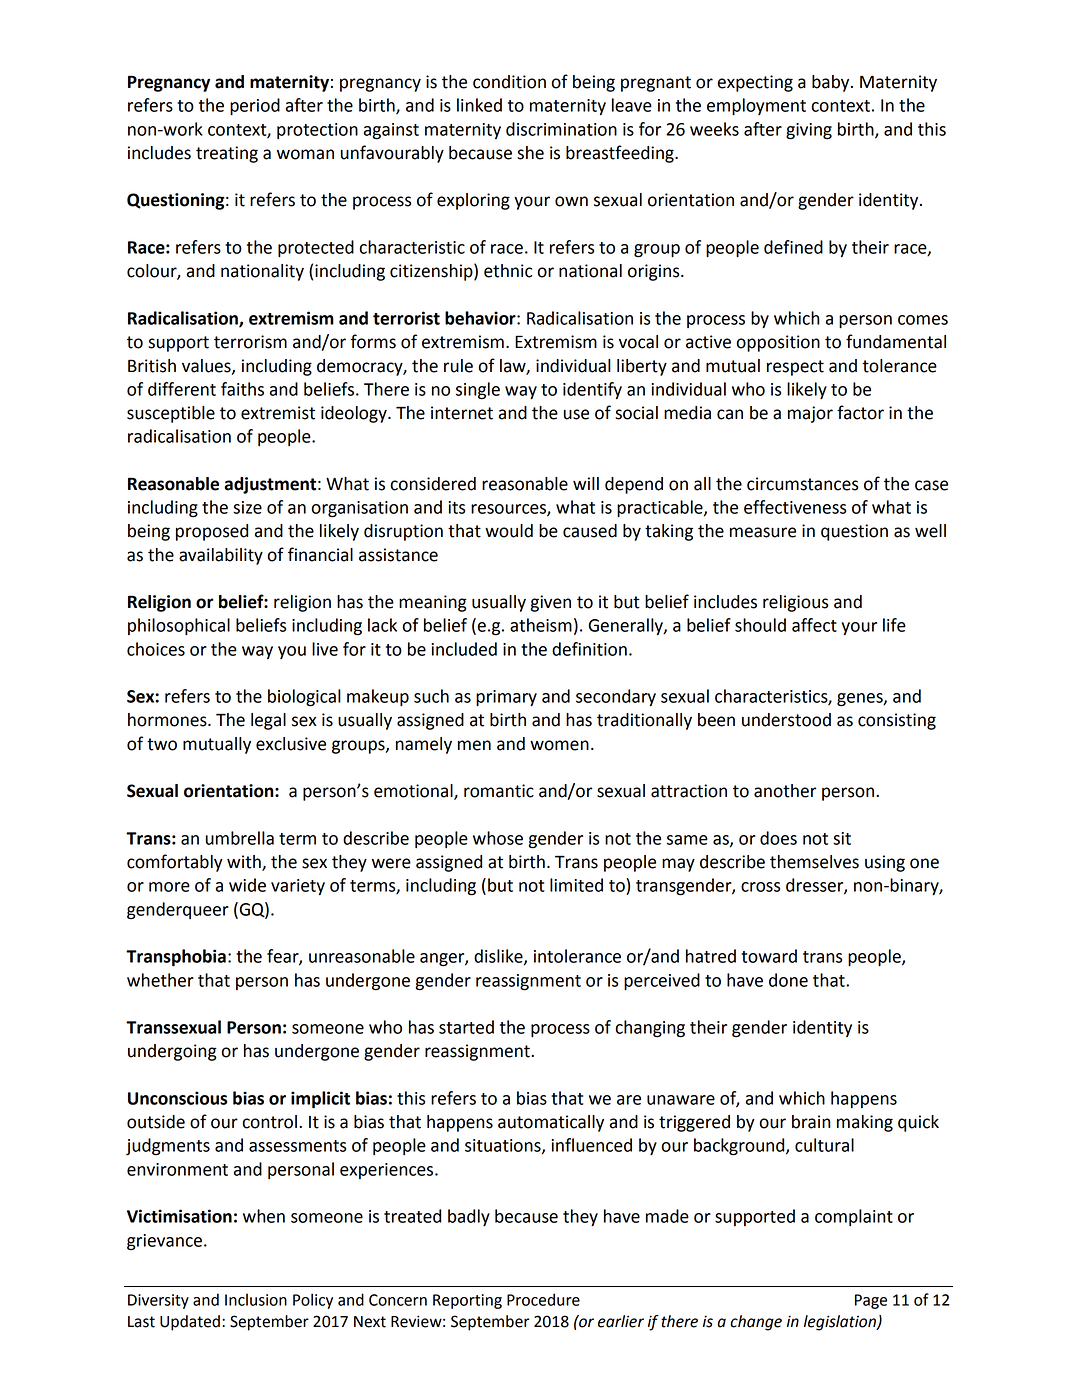 The image size is (1077, 1394). Describe the element at coordinates (795, 507) in the screenshot. I see `effectiveness` at that location.
